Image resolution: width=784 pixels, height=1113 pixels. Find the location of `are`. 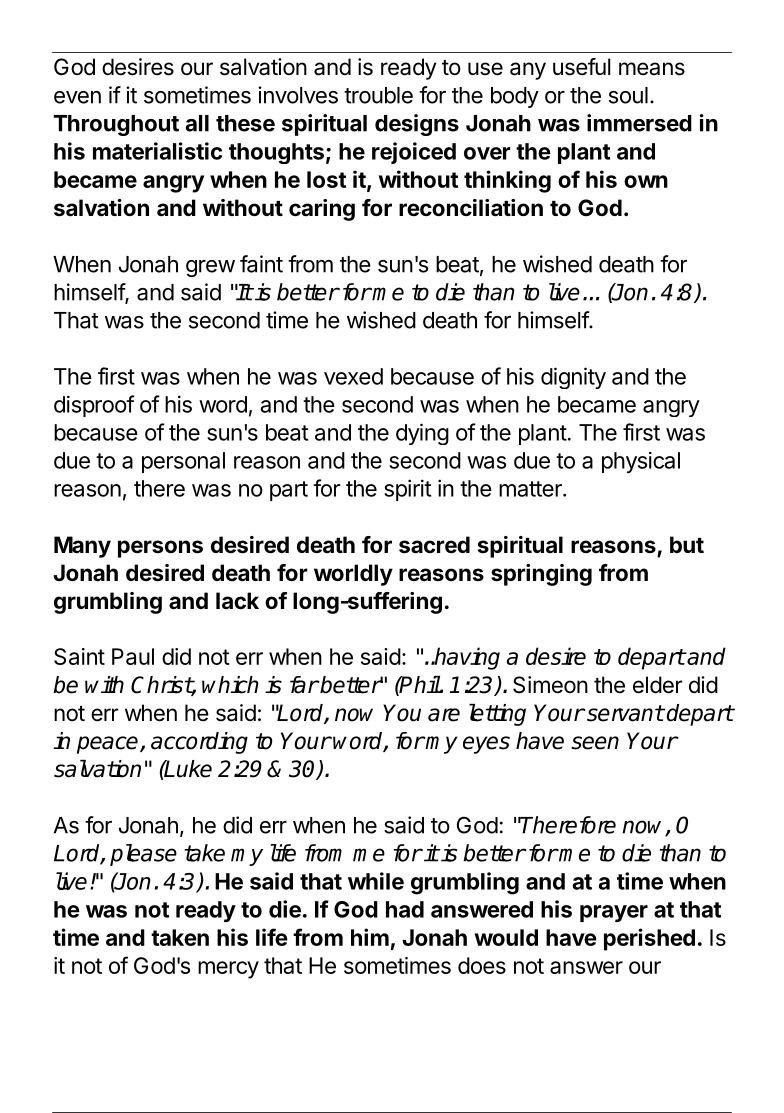

are is located at coordinates (444, 715).
